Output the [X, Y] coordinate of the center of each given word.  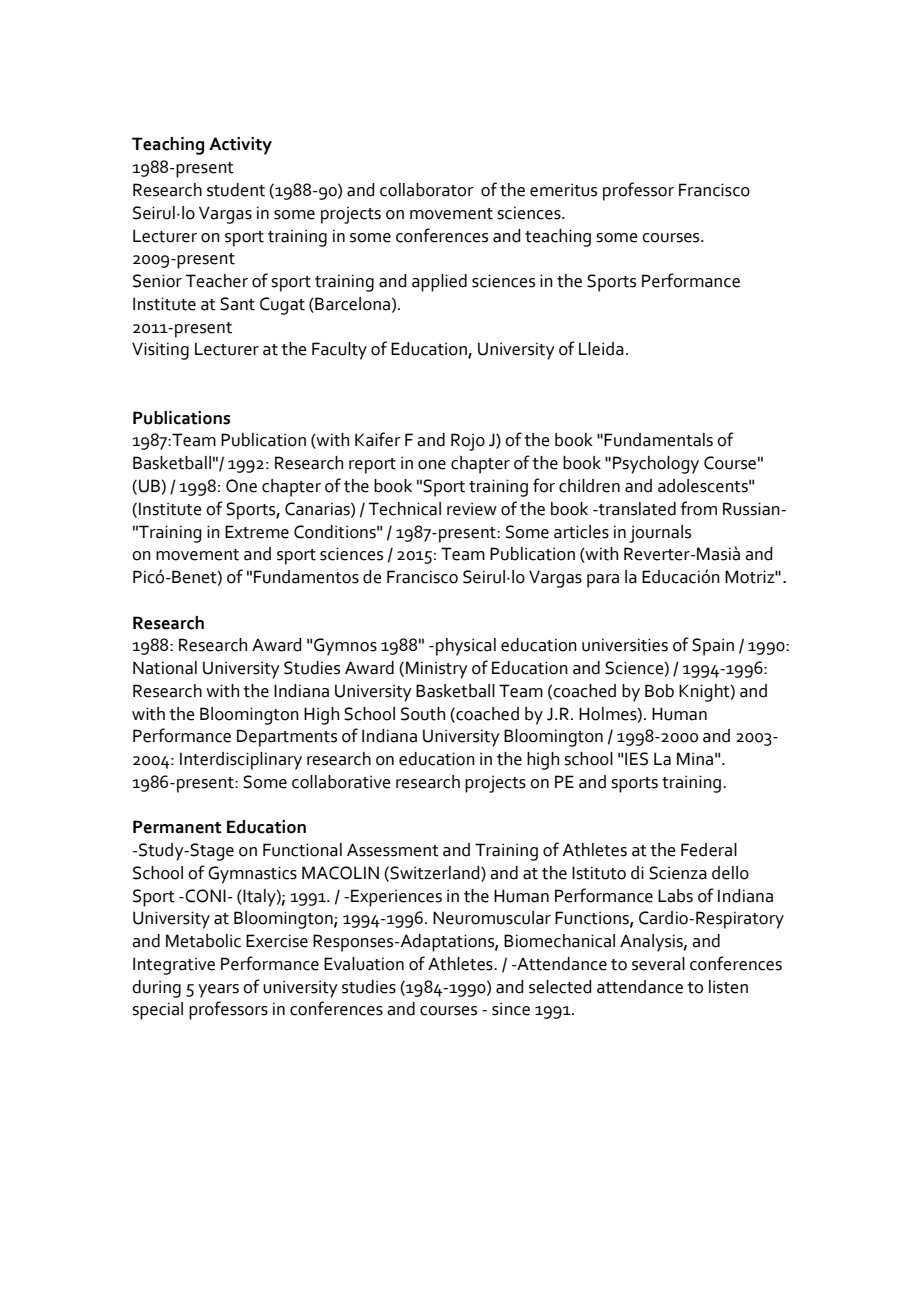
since [511, 1009]
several [658, 964]
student [236, 190]
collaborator [427, 190]
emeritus [563, 190]
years [218, 991]
